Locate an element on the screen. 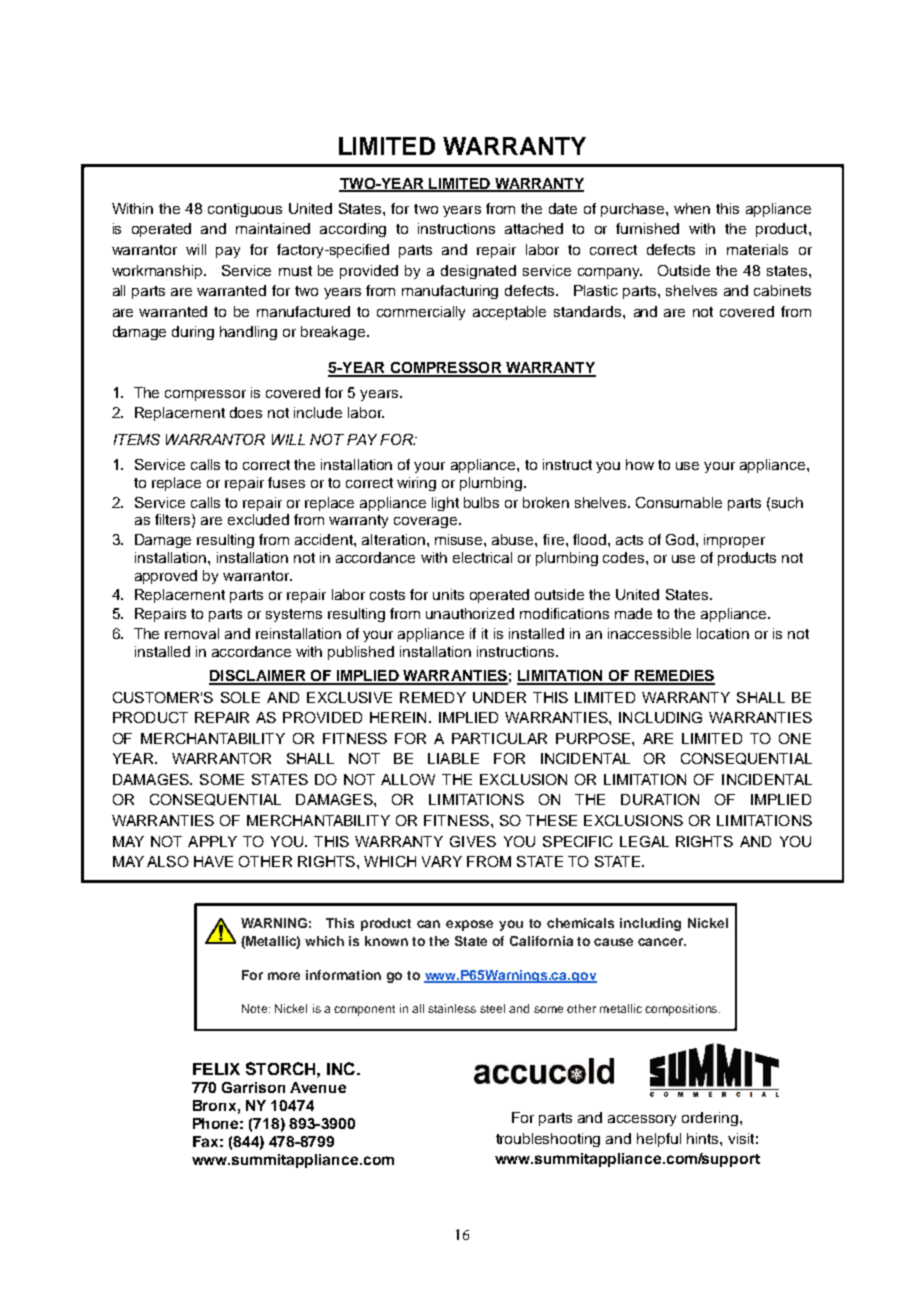  when is located at coordinates (692, 208).
